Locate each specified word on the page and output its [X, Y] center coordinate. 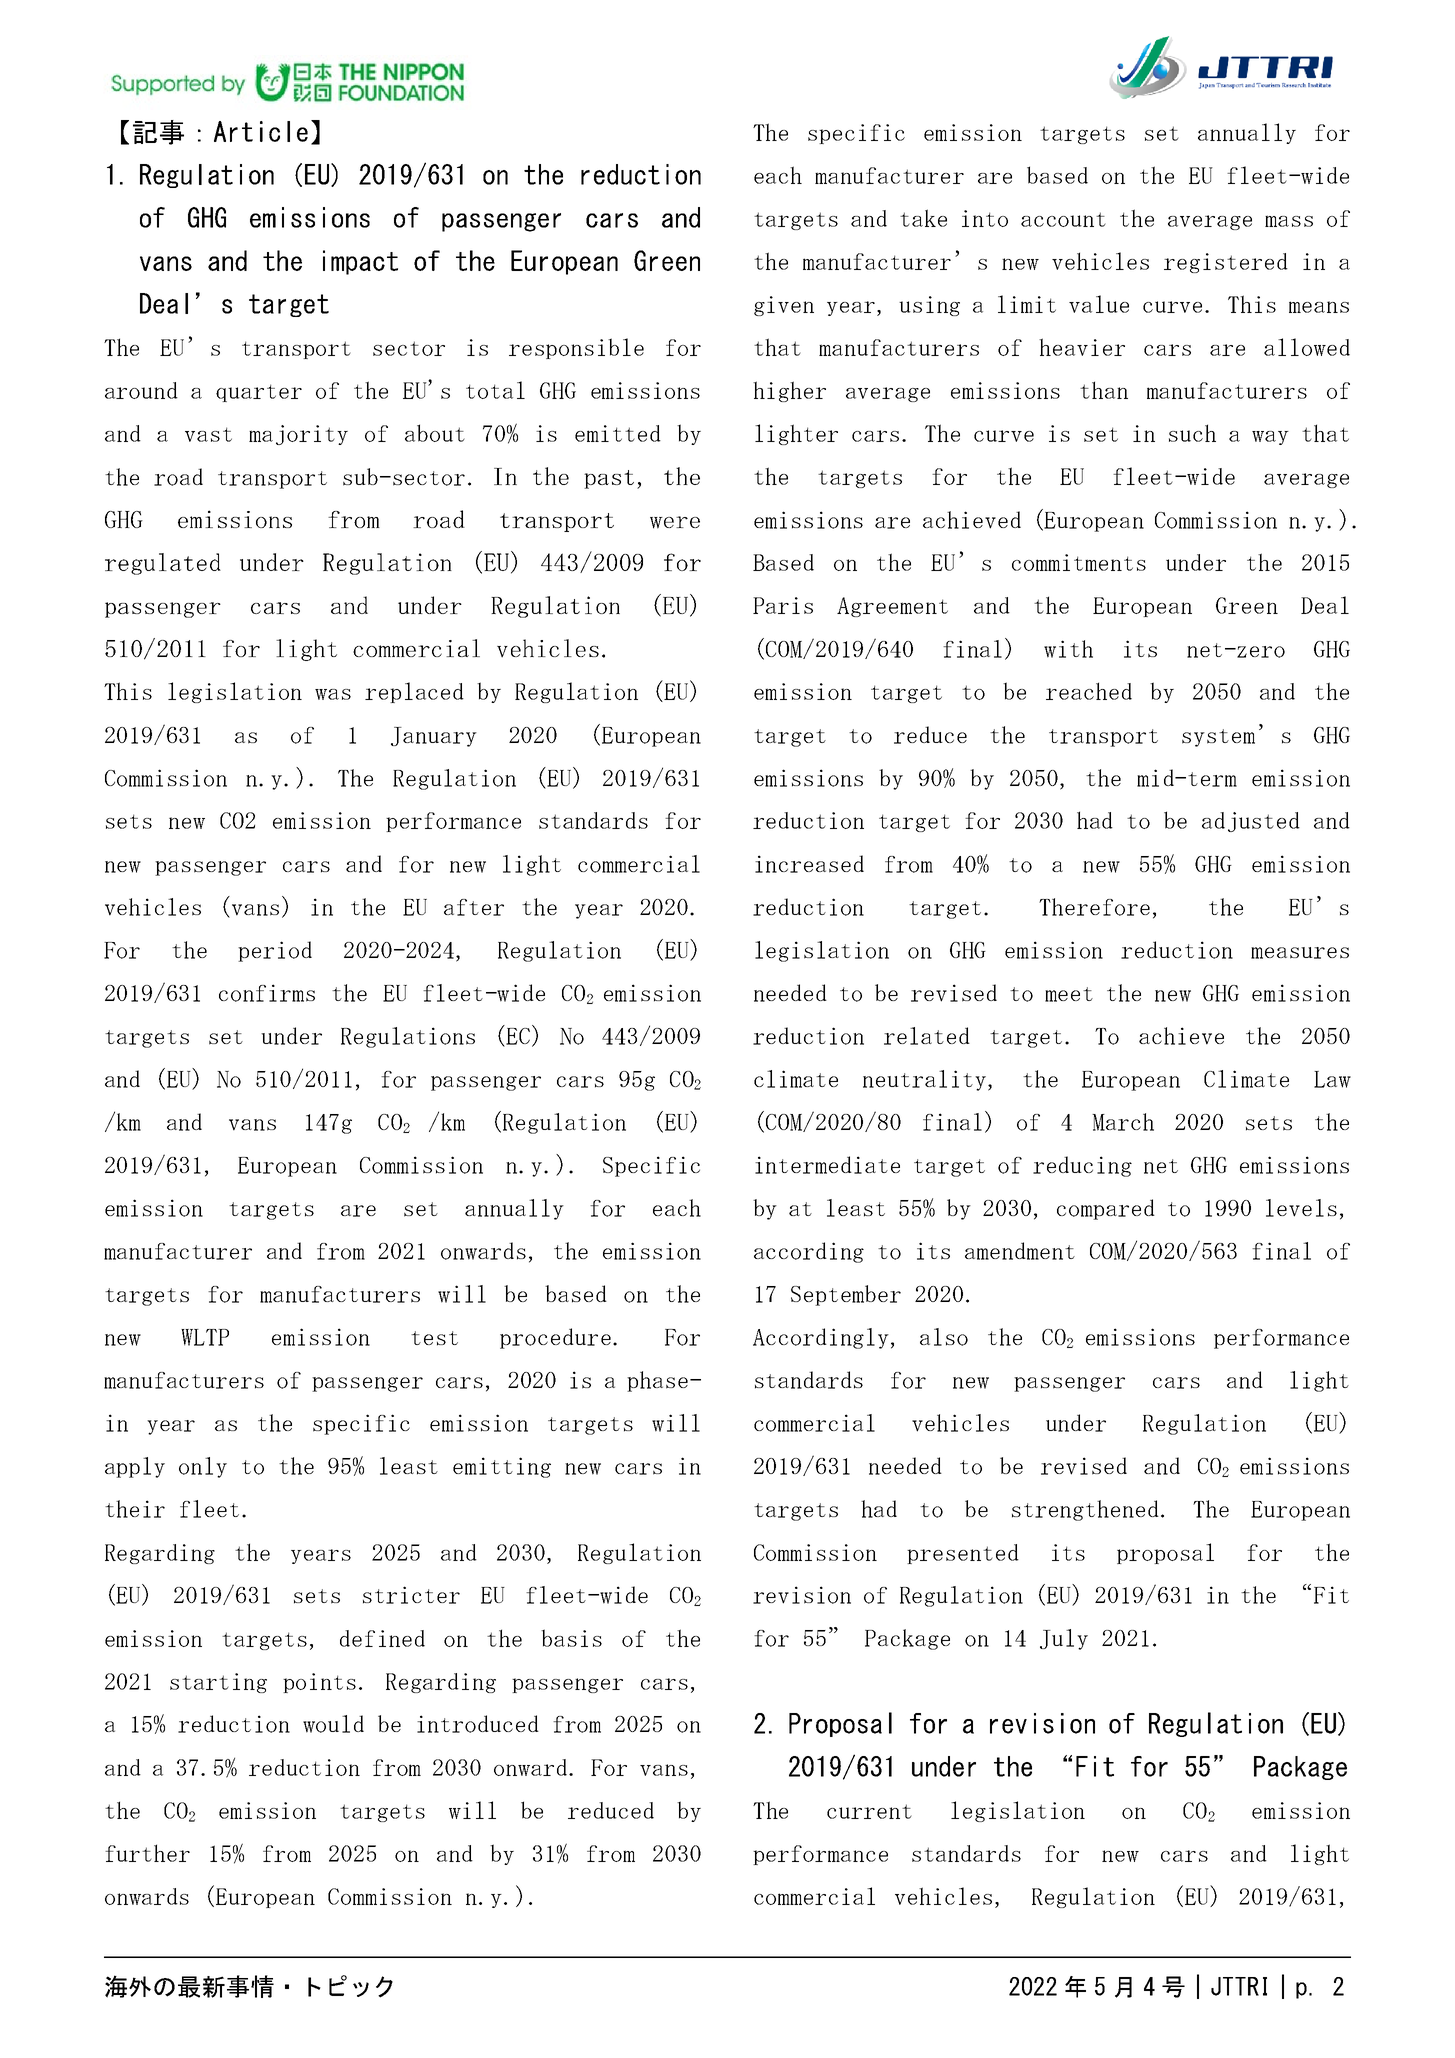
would [333, 1724]
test [434, 1338]
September [846, 1295]
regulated [163, 564]
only [203, 1467]
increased [809, 864]
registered [1226, 263]
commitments [1079, 562]
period [275, 951]
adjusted [1251, 822]
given [784, 306]
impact [360, 262]
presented [963, 1554]
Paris [783, 605]
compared [1106, 1209]
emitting [502, 1467]
